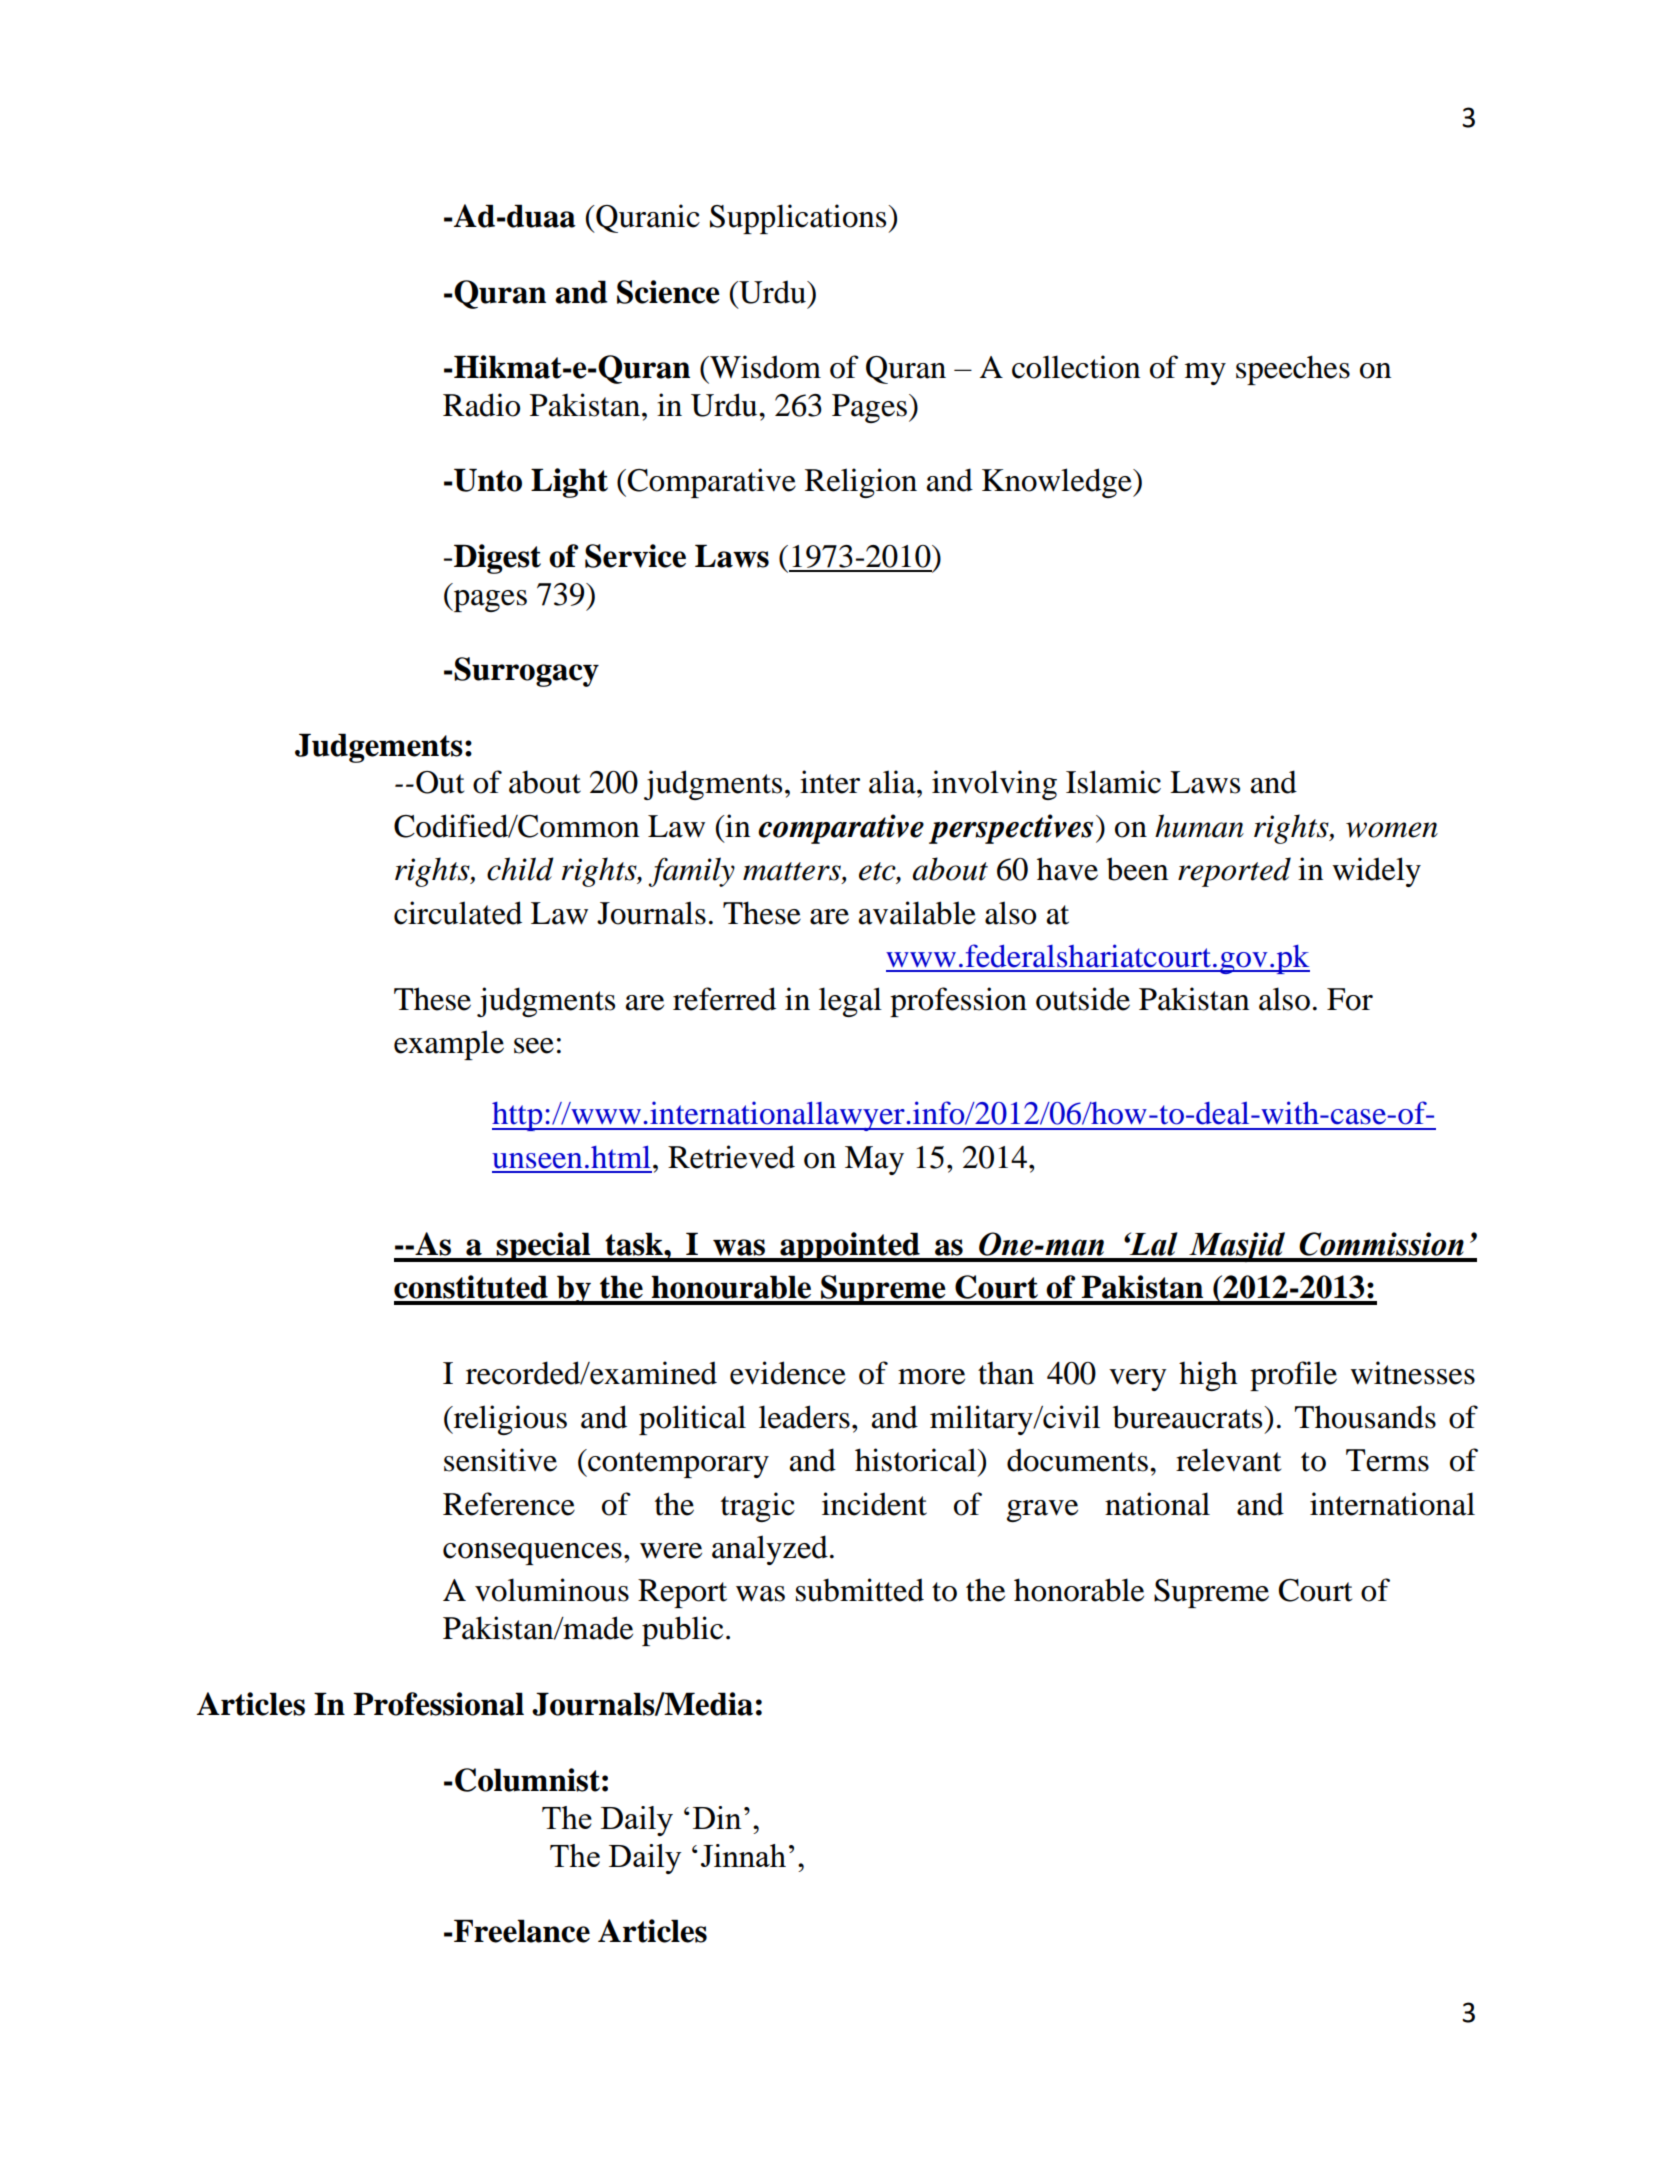 The width and height of the screenshot is (1673, 2165). I want to click on Radio, so click(481, 405).
